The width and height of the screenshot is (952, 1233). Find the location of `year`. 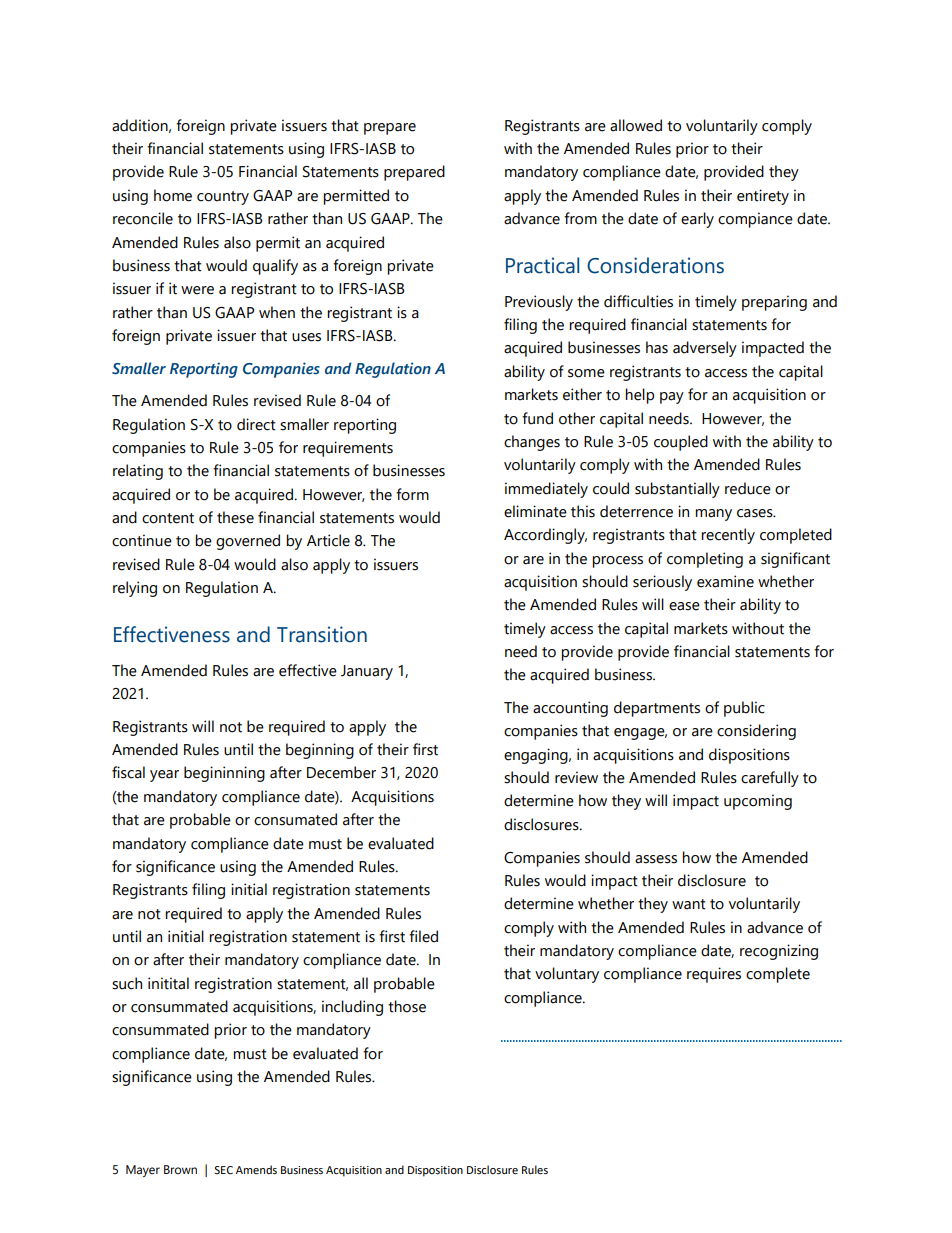

year is located at coordinates (164, 776).
